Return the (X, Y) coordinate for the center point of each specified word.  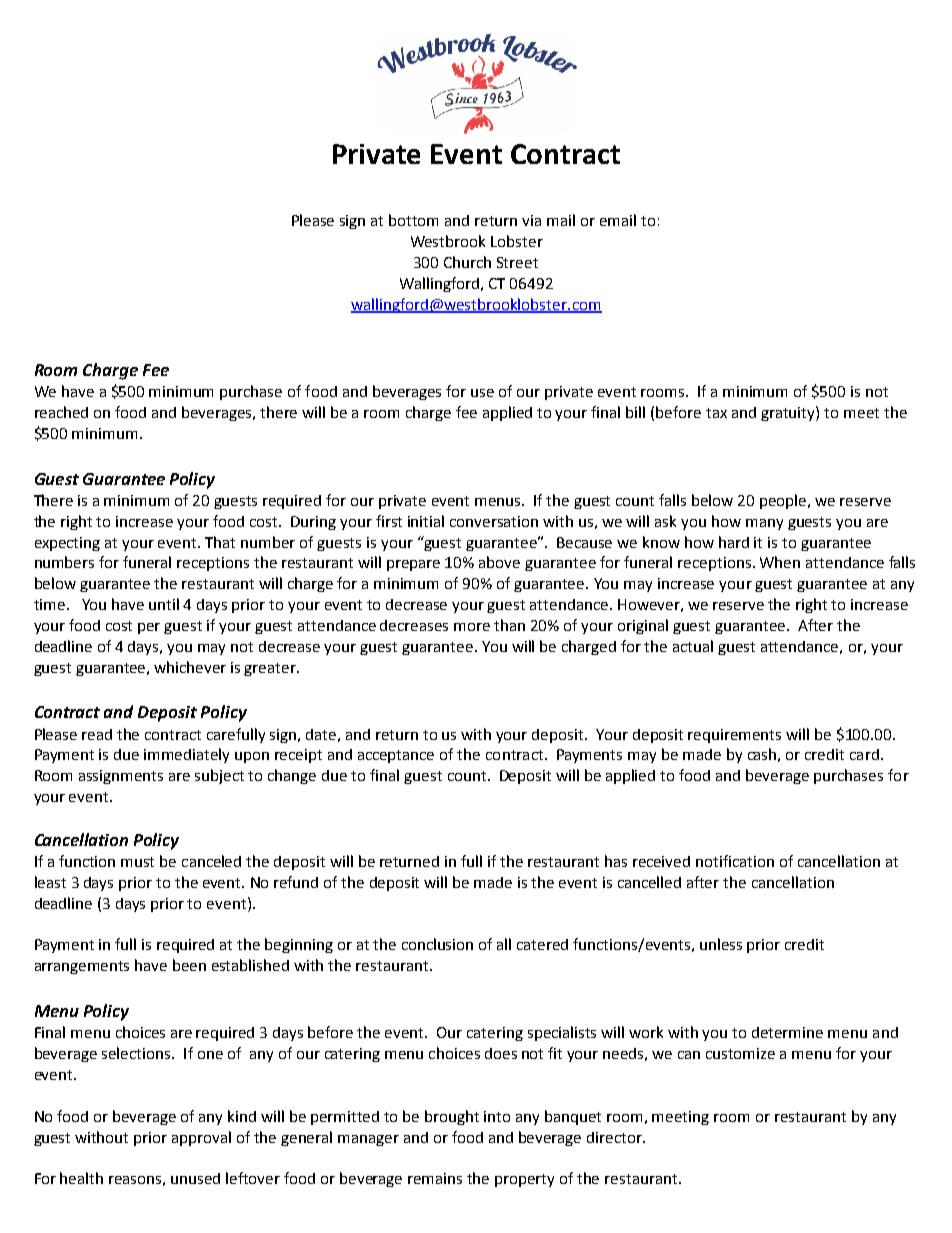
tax (716, 413)
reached (61, 412)
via (531, 220)
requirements (734, 736)
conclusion (437, 944)
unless (721, 944)
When (780, 562)
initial (426, 521)
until (164, 604)
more (472, 627)
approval (201, 1138)
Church (467, 262)
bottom (413, 220)
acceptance (396, 756)
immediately (186, 755)
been (189, 965)
